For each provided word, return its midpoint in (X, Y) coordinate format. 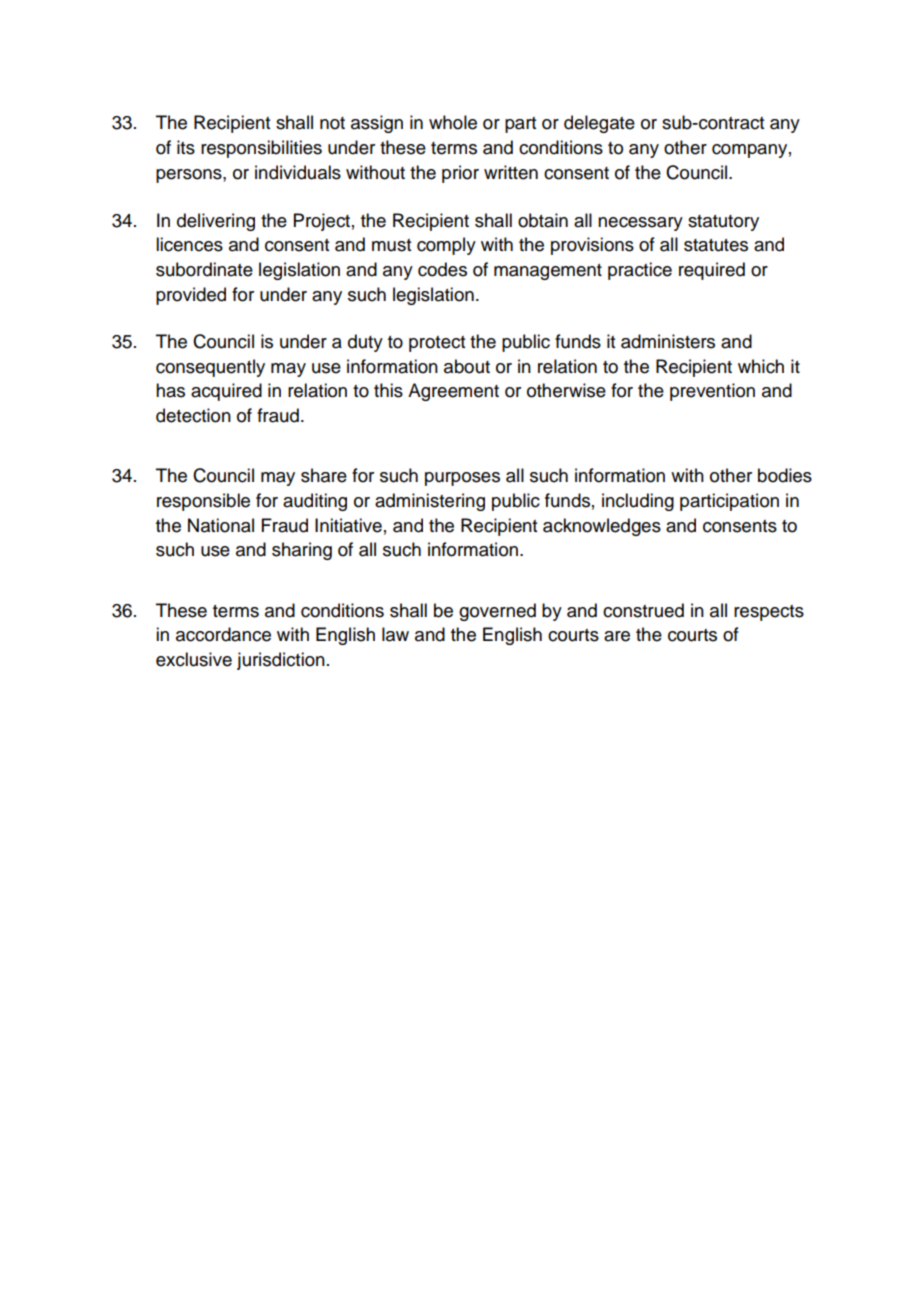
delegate (599, 124)
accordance (223, 634)
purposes (462, 479)
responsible (203, 502)
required (712, 271)
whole (453, 122)
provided (191, 296)
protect (437, 344)
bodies (785, 475)
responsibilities (261, 149)
